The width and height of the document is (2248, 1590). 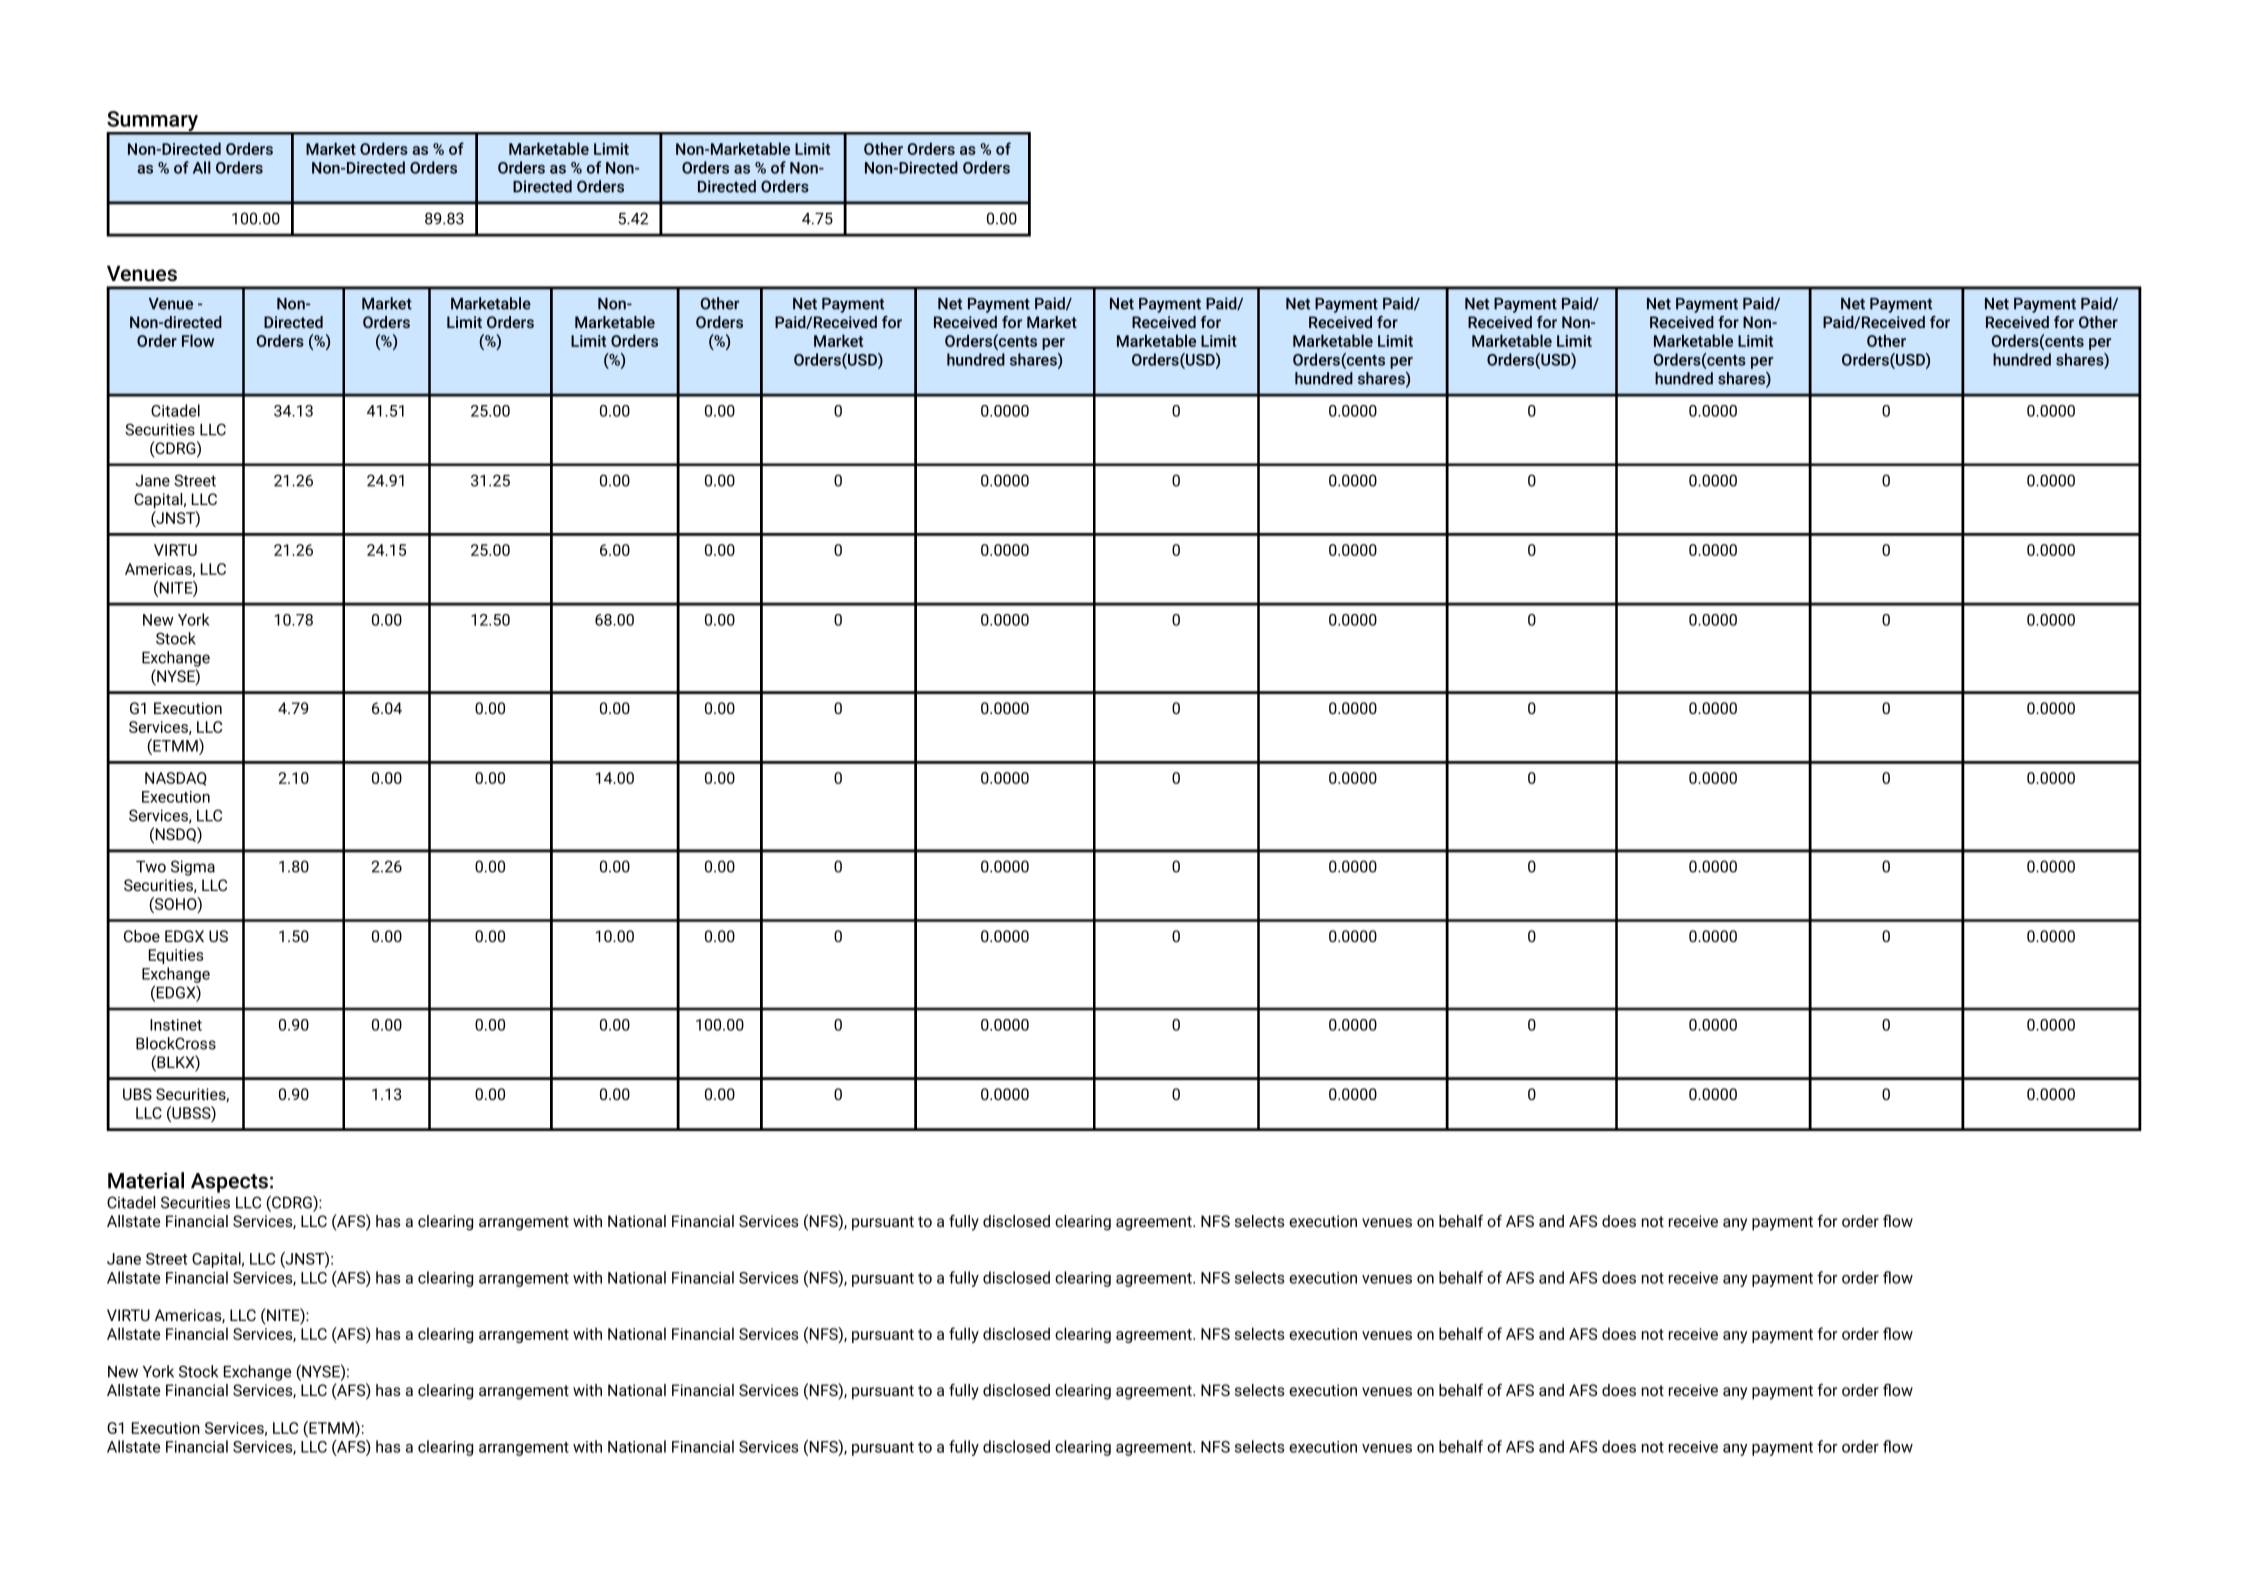 I want to click on Sigma, so click(x=193, y=868).
